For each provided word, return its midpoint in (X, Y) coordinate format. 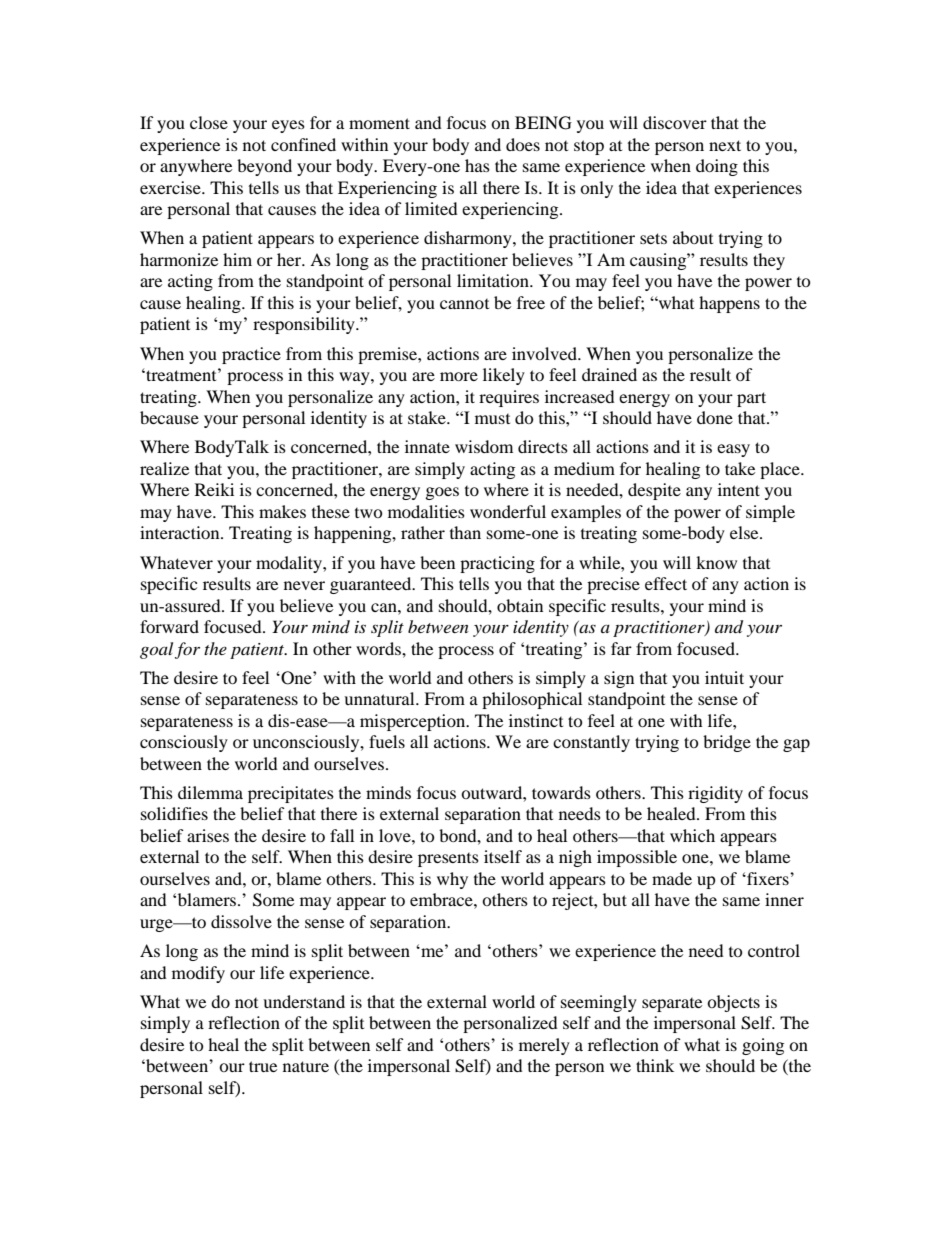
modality (290, 564)
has (477, 165)
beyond (264, 167)
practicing (497, 564)
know (716, 562)
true (263, 1066)
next (725, 145)
